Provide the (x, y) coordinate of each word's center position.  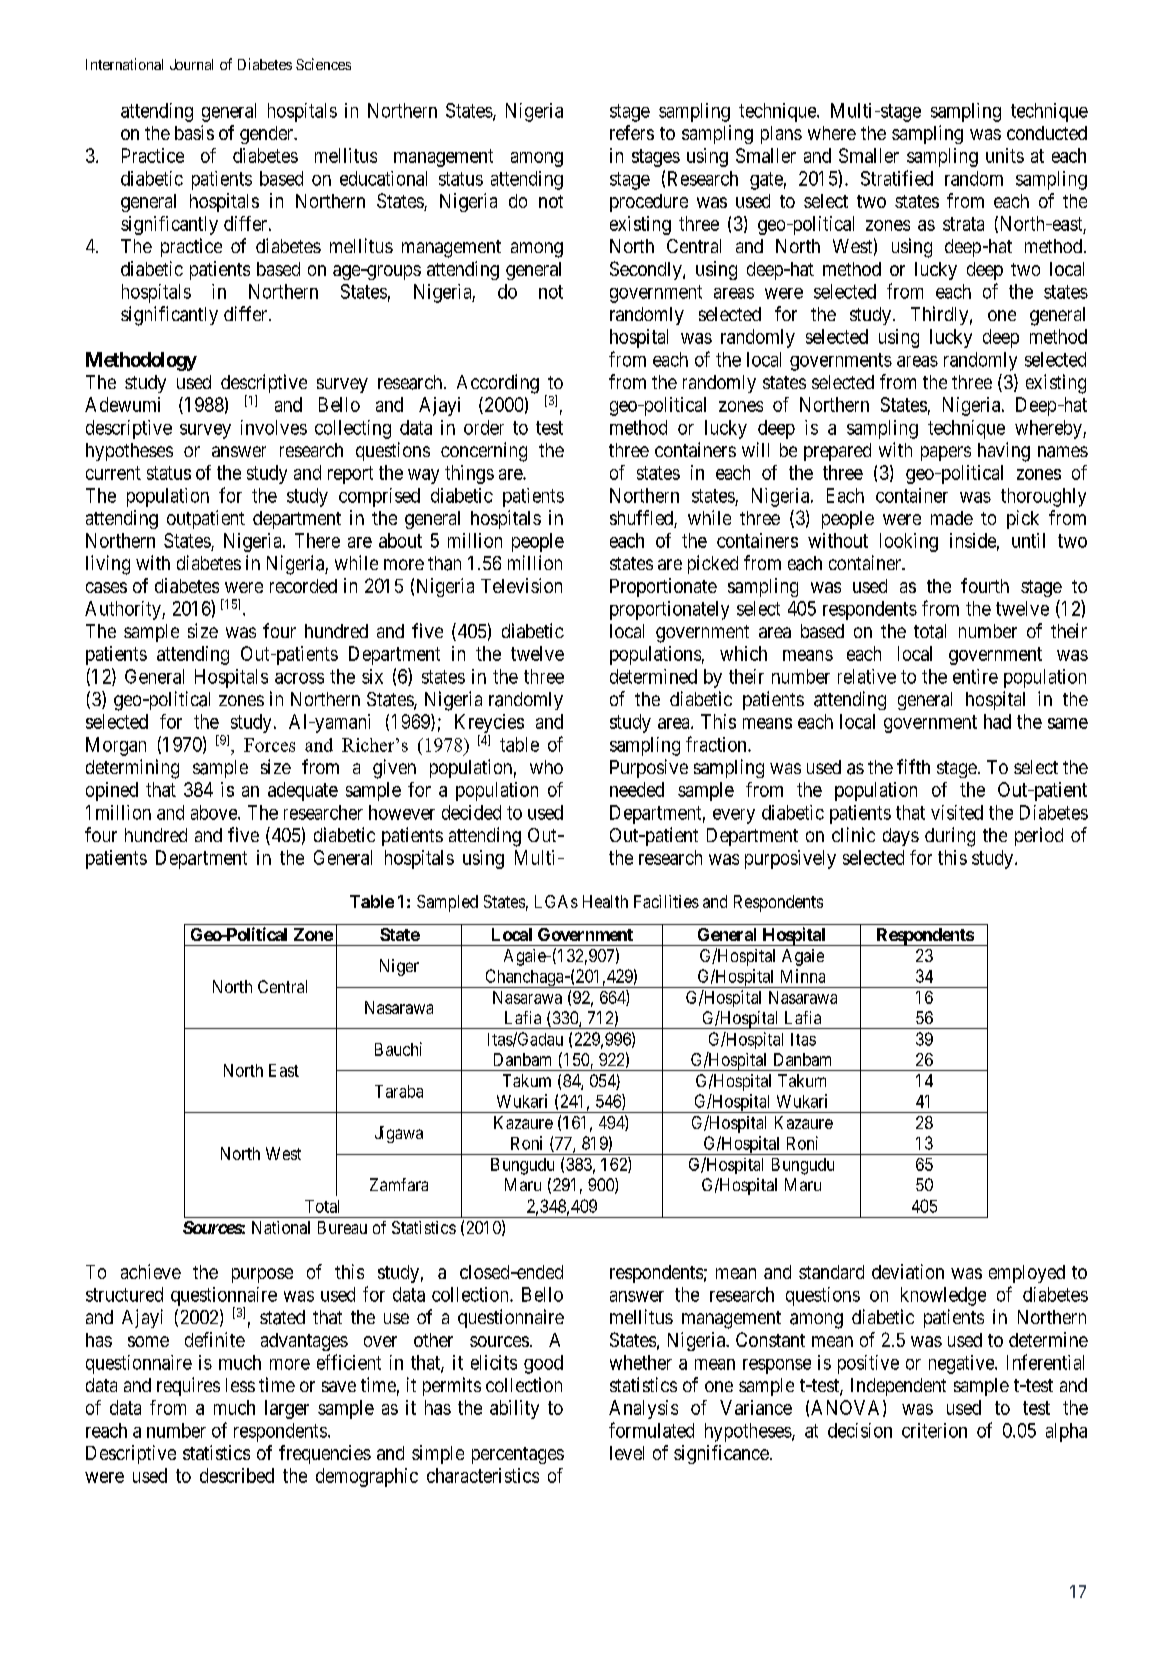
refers (632, 132)
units (1005, 155)
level (627, 1453)
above (215, 812)
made (952, 518)
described (237, 1475)
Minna (803, 976)
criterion (934, 1430)
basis (194, 132)
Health (605, 901)
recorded (303, 586)
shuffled (642, 519)
